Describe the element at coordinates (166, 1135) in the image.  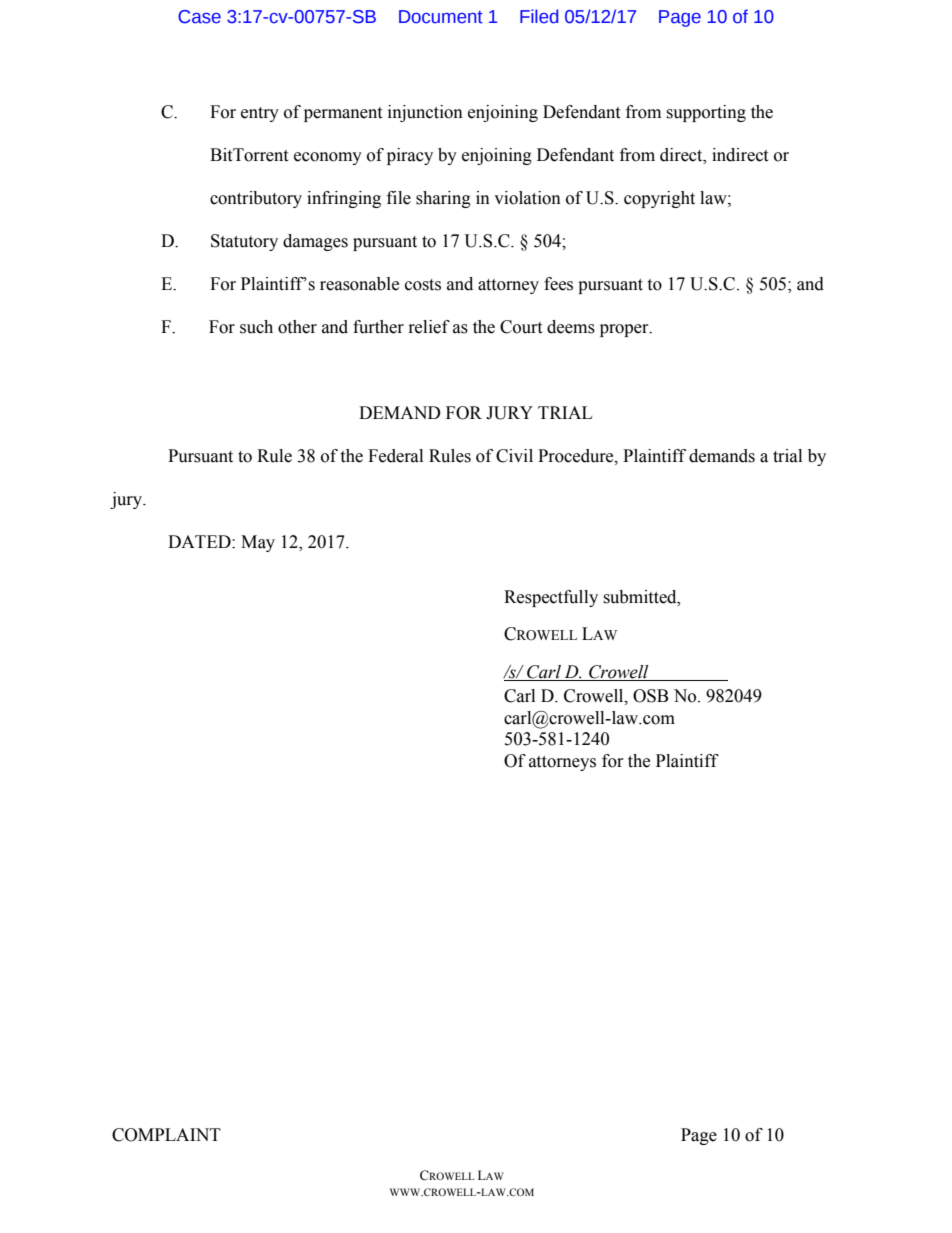
I see `COMPLAINT` at that location.
